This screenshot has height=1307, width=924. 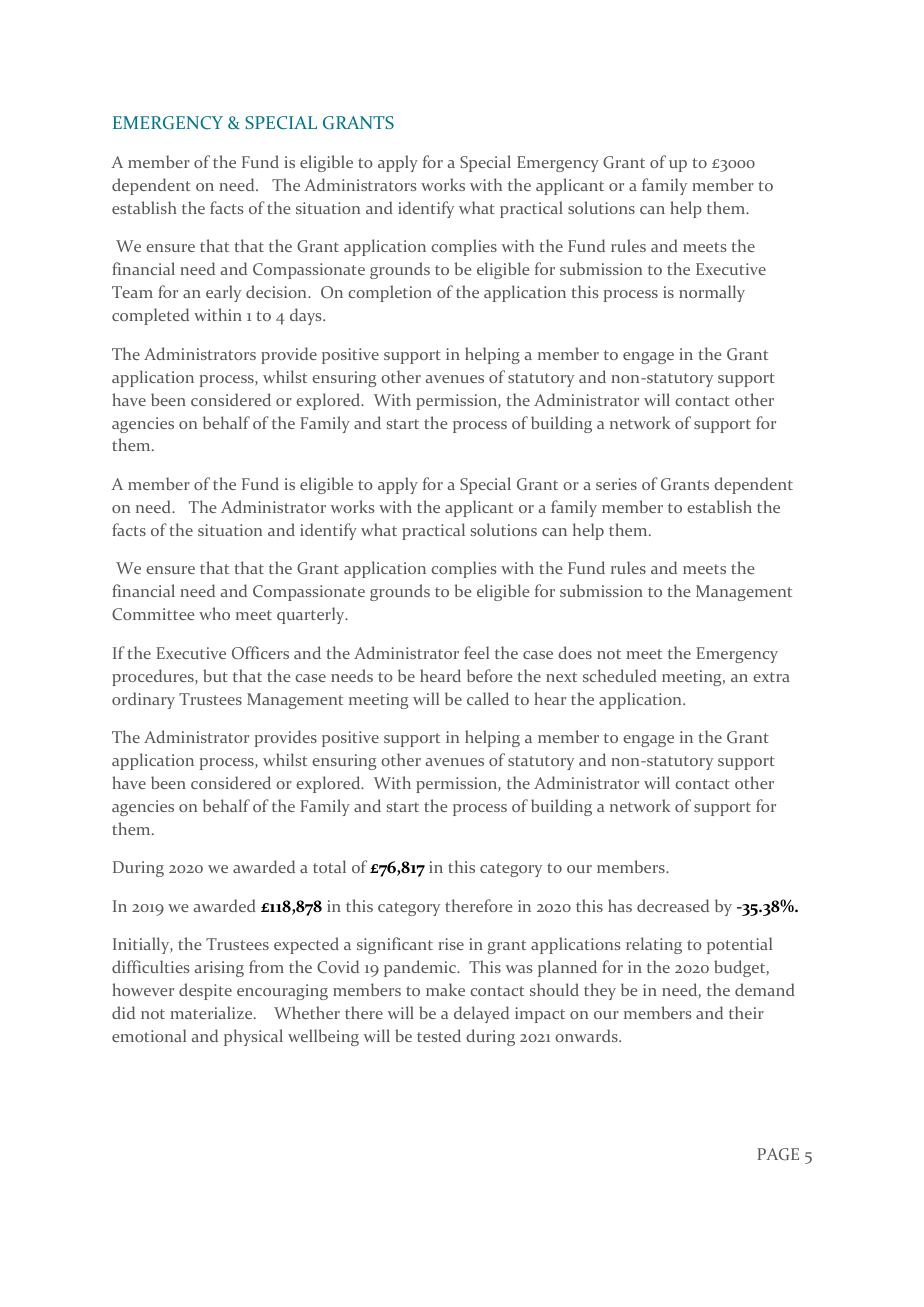 What do you see at coordinates (223, 293) in the screenshot?
I see `early` at bounding box center [223, 293].
